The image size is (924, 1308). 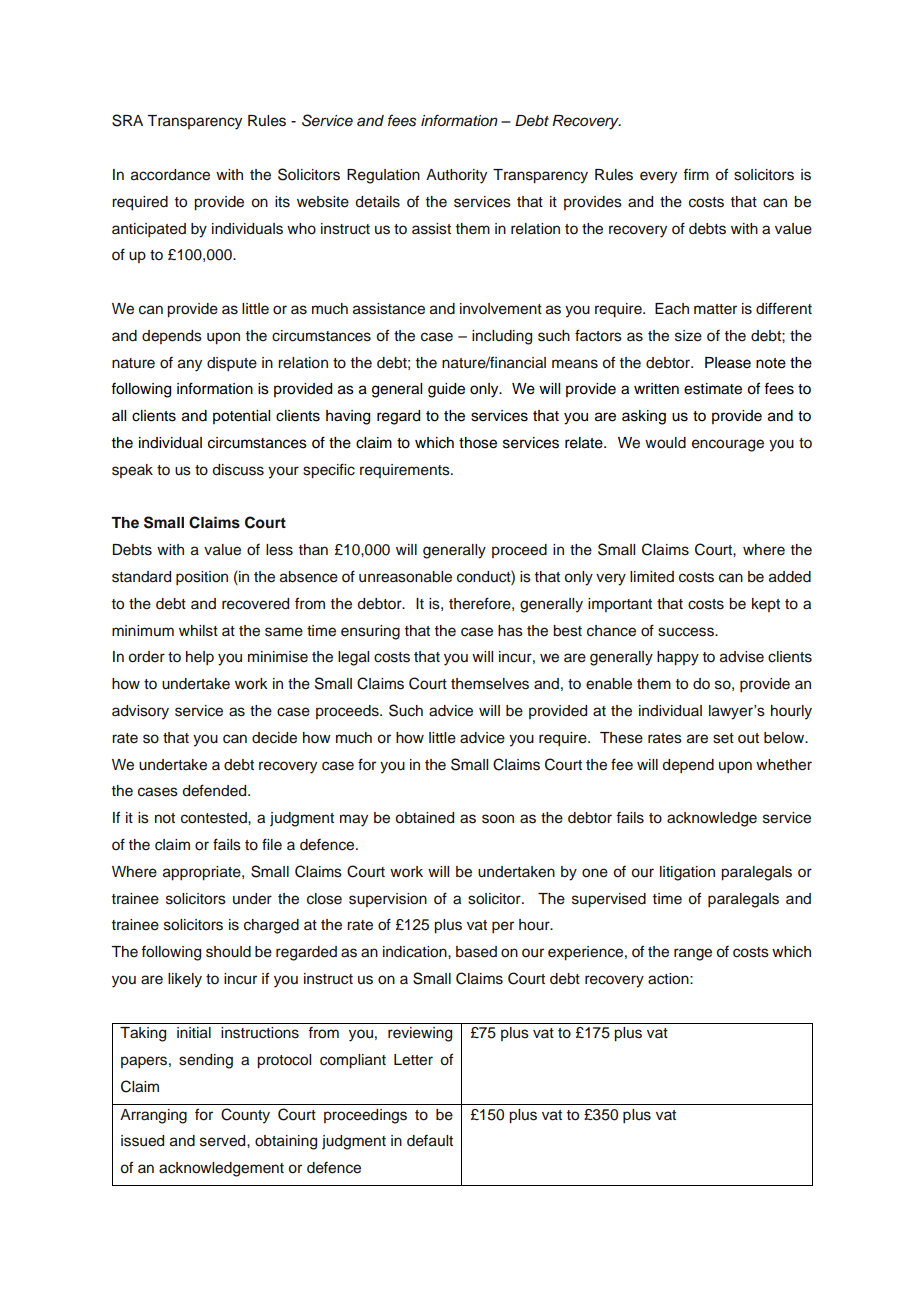 What do you see at coordinates (424, 818) in the document?
I see `obtained` at bounding box center [424, 818].
